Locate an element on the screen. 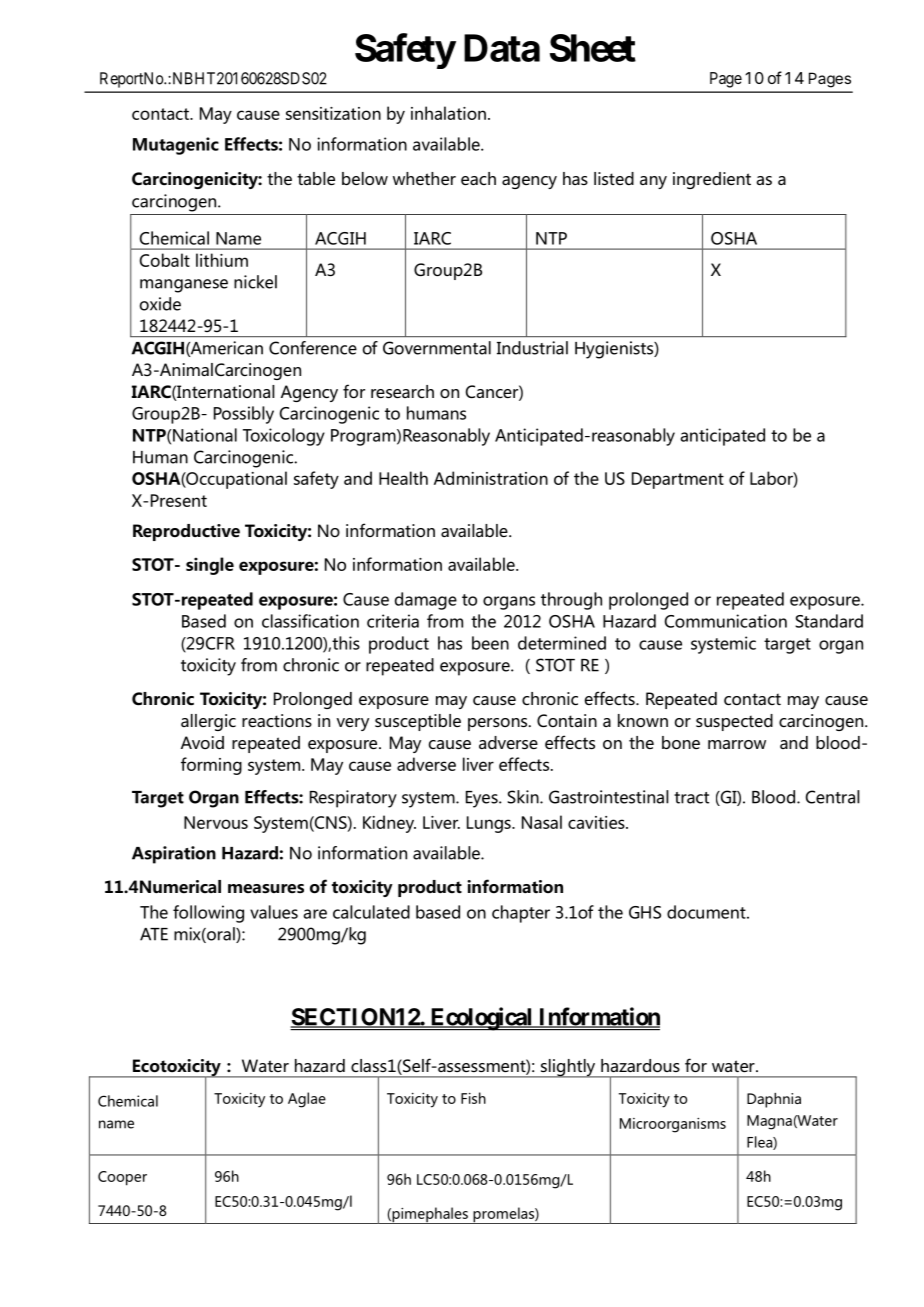  Communication is located at coordinates (726, 621).
